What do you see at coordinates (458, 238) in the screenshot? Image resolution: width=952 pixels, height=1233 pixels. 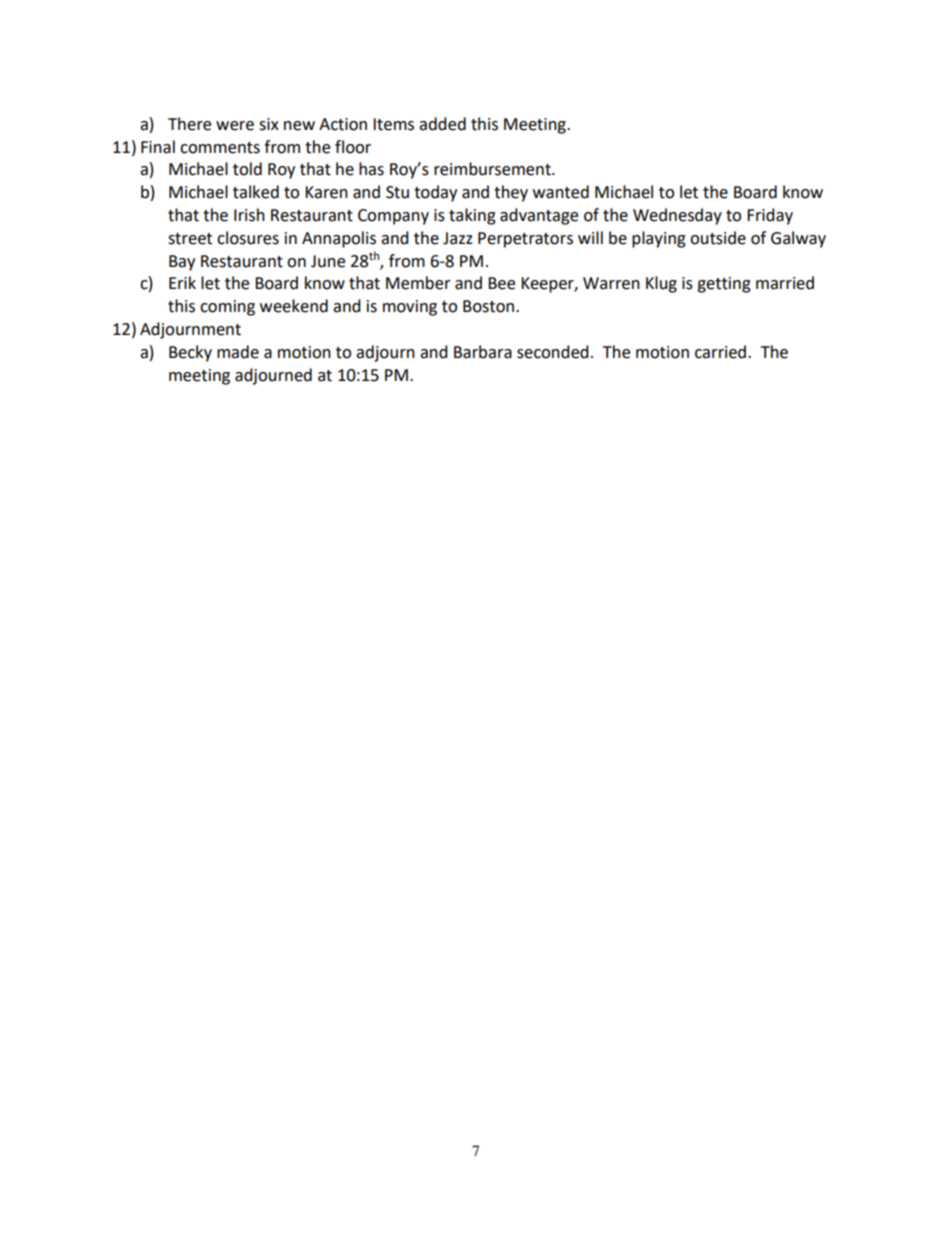 I see `Jazz` at bounding box center [458, 238].
